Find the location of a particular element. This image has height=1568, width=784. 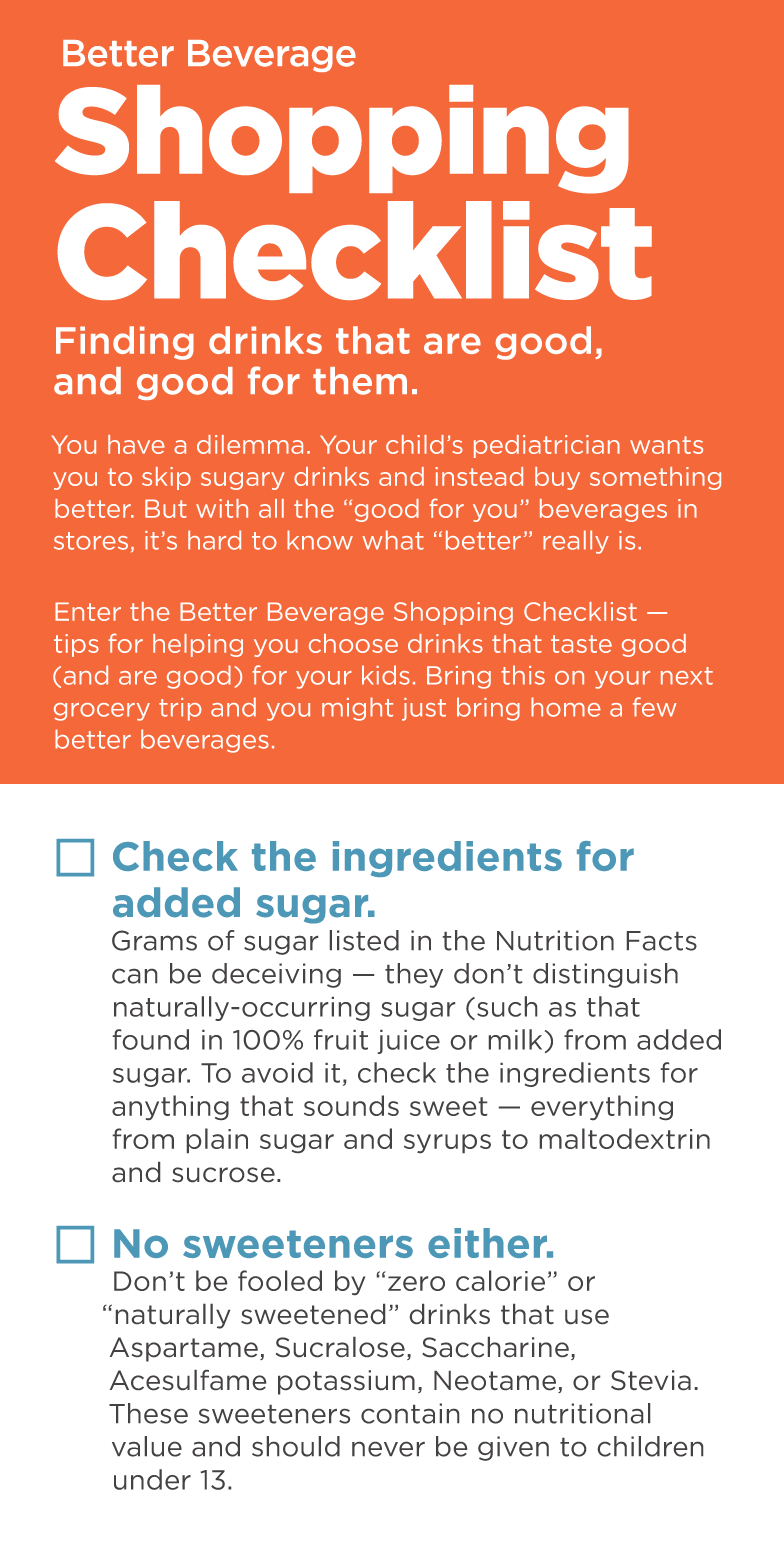

Facts is located at coordinates (662, 941).
